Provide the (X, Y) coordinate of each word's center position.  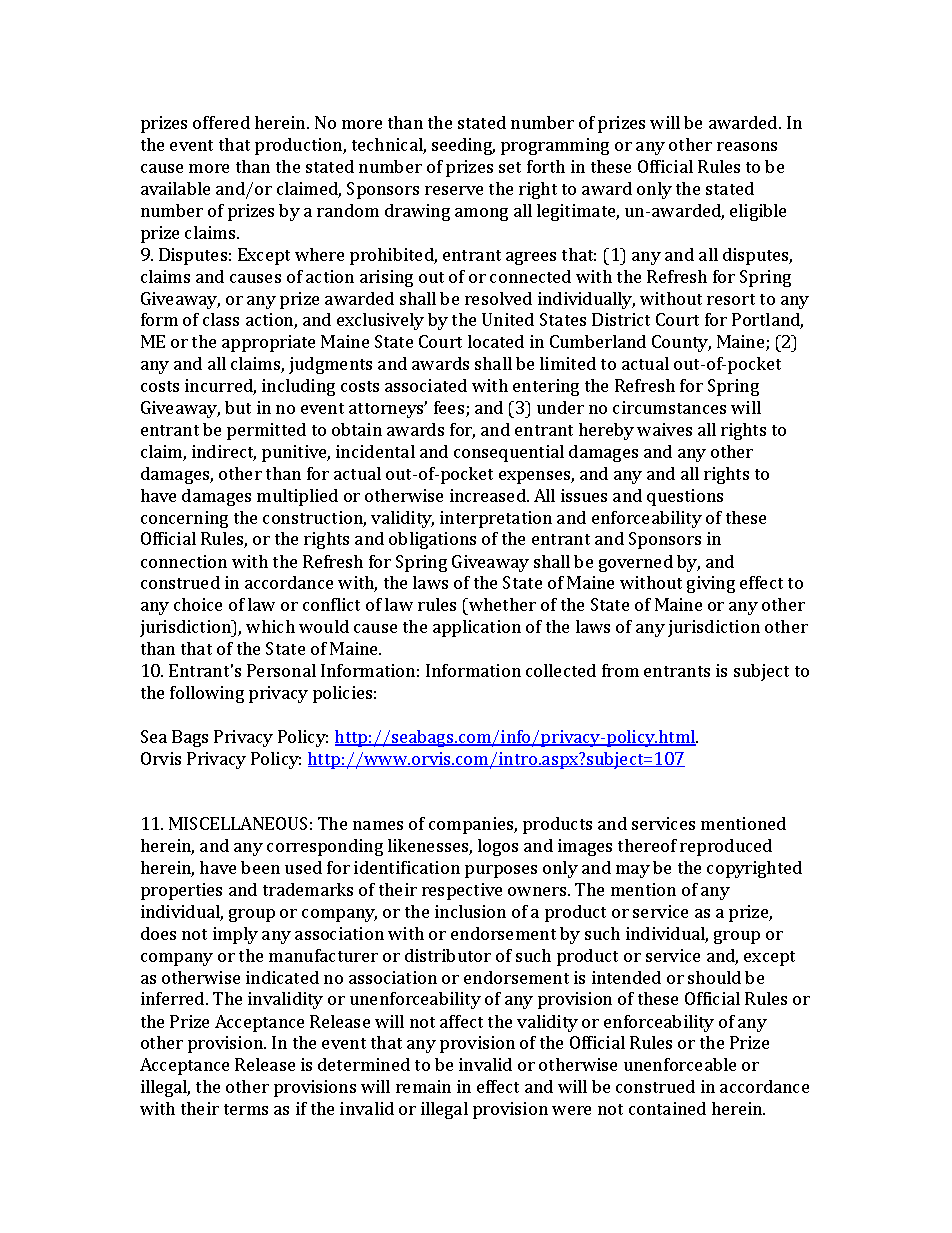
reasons (747, 146)
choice (198, 604)
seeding (463, 146)
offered (221, 122)
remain (423, 1086)
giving (711, 584)
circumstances (669, 407)
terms (246, 1109)
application (477, 628)
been (260, 867)
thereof (647, 845)
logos (498, 847)
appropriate (268, 343)
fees (450, 409)
